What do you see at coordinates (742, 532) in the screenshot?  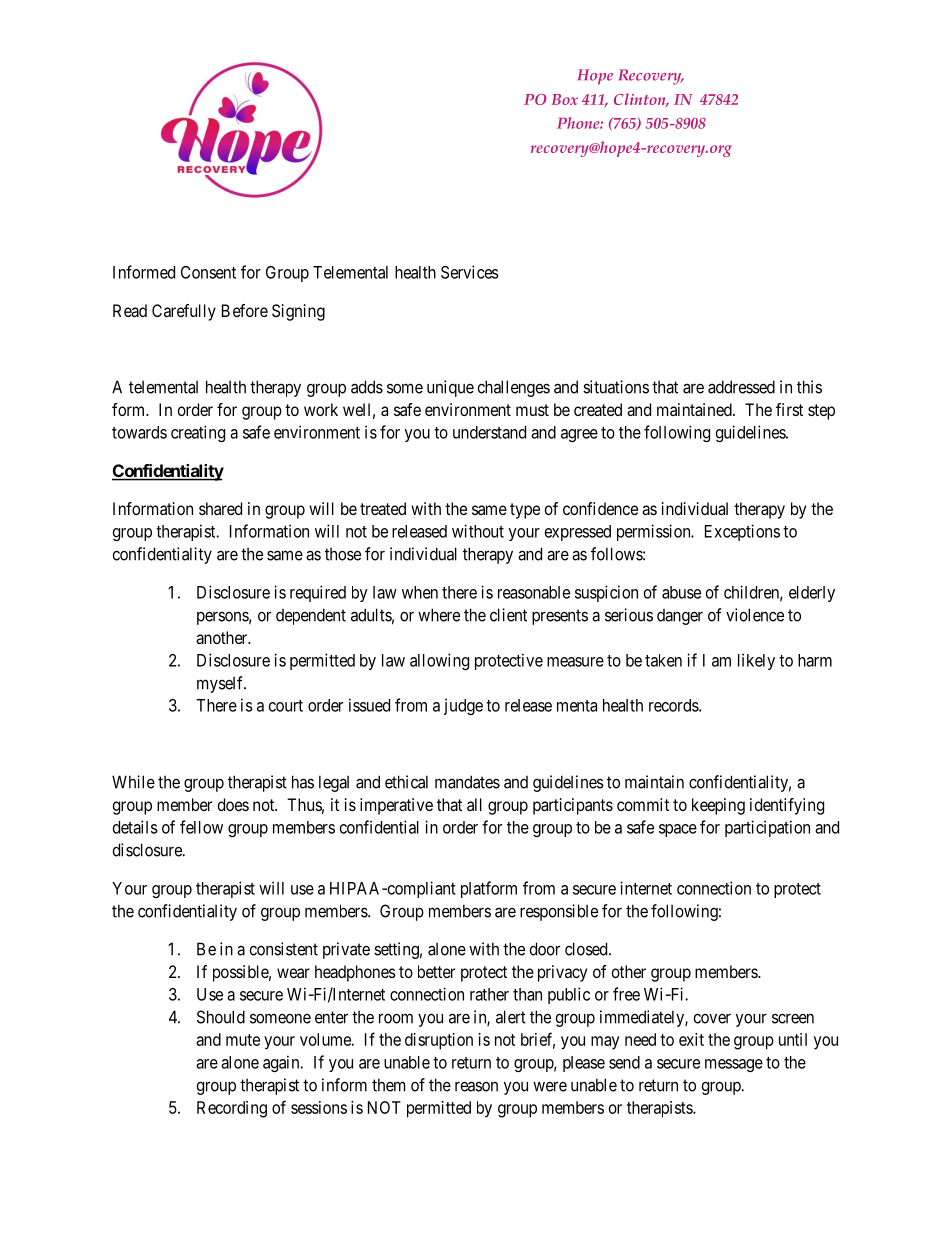 I see `Exceptions` at bounding box center [742, 532].
